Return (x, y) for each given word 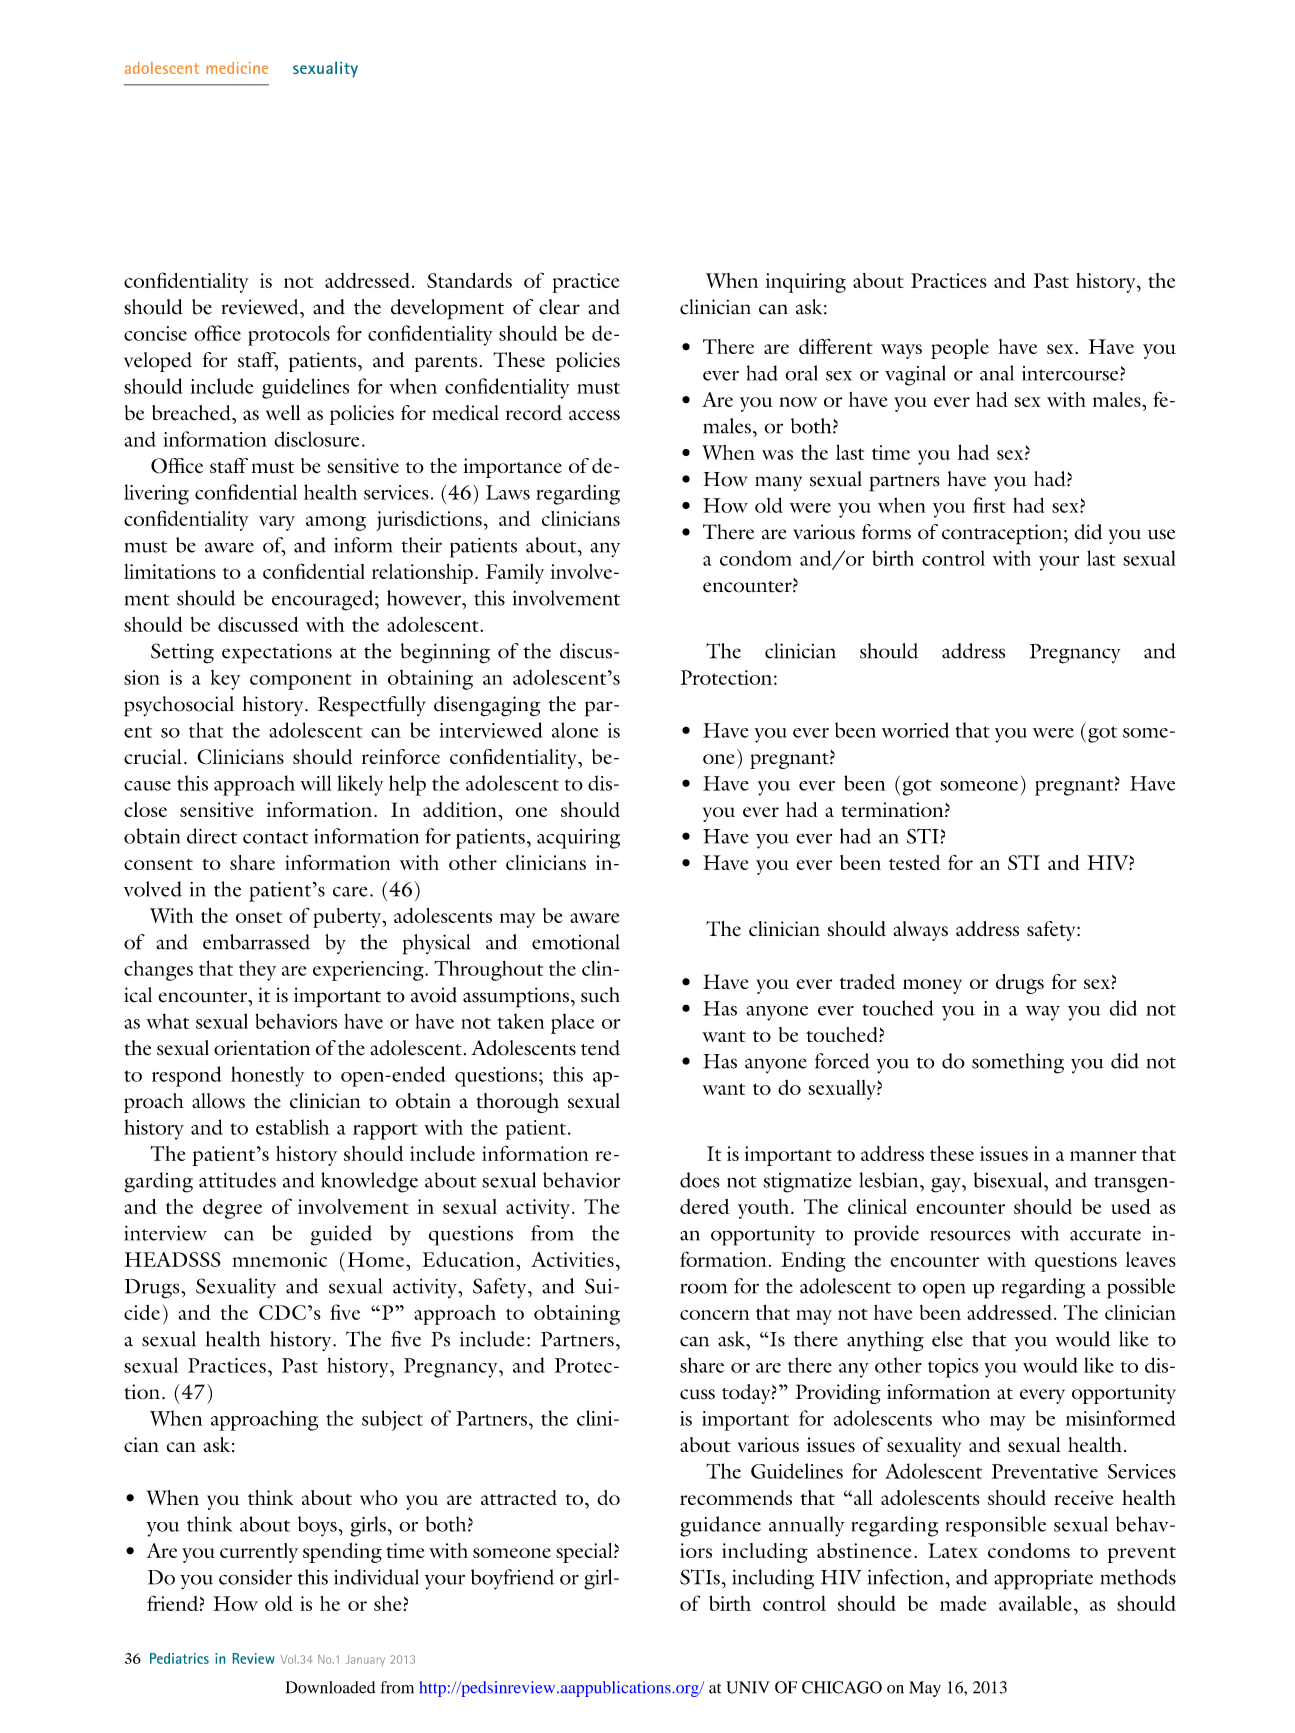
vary (277, 523)
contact (275, 838)
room (703, 1288)
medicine (237, 68)
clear (559, 307)
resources (970, 1235)
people (960, 349)
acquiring (578, 839)
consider (255, 1577)
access (594, 415)
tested (914, 862)
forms (886, 532)
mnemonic (279, 1259)
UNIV (748, 1687)
